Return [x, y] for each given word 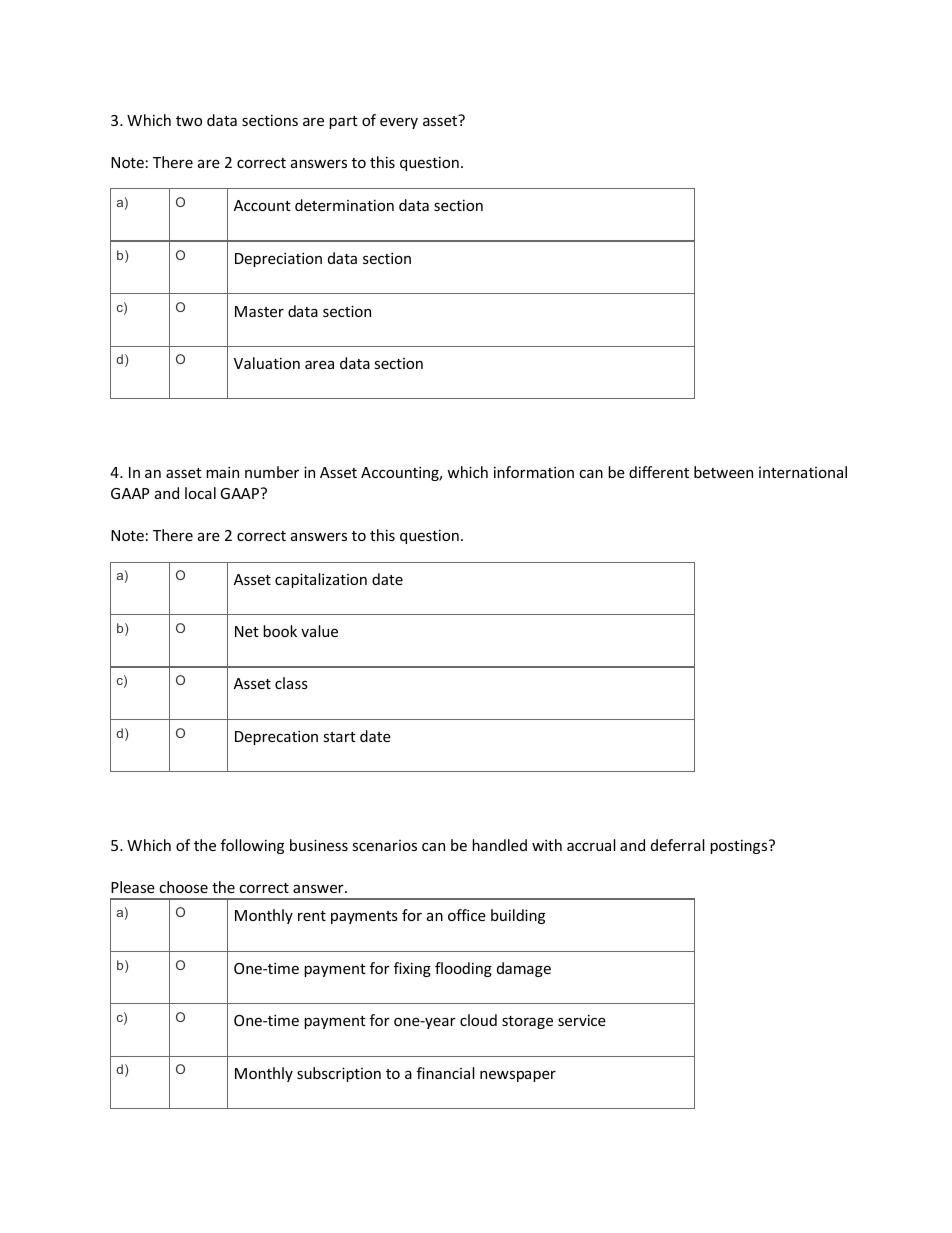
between [723, 472]
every [399, 123]
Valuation [267, 363]
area [319, 365]
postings [740, 846]
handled [499, 845]
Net [247, 631]
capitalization [321, 580]
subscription [339, 1074]
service [582, 1020]
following [252, 846]
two [189, 121]
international [803, 472]
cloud [478, 1020]
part [343, 122]
